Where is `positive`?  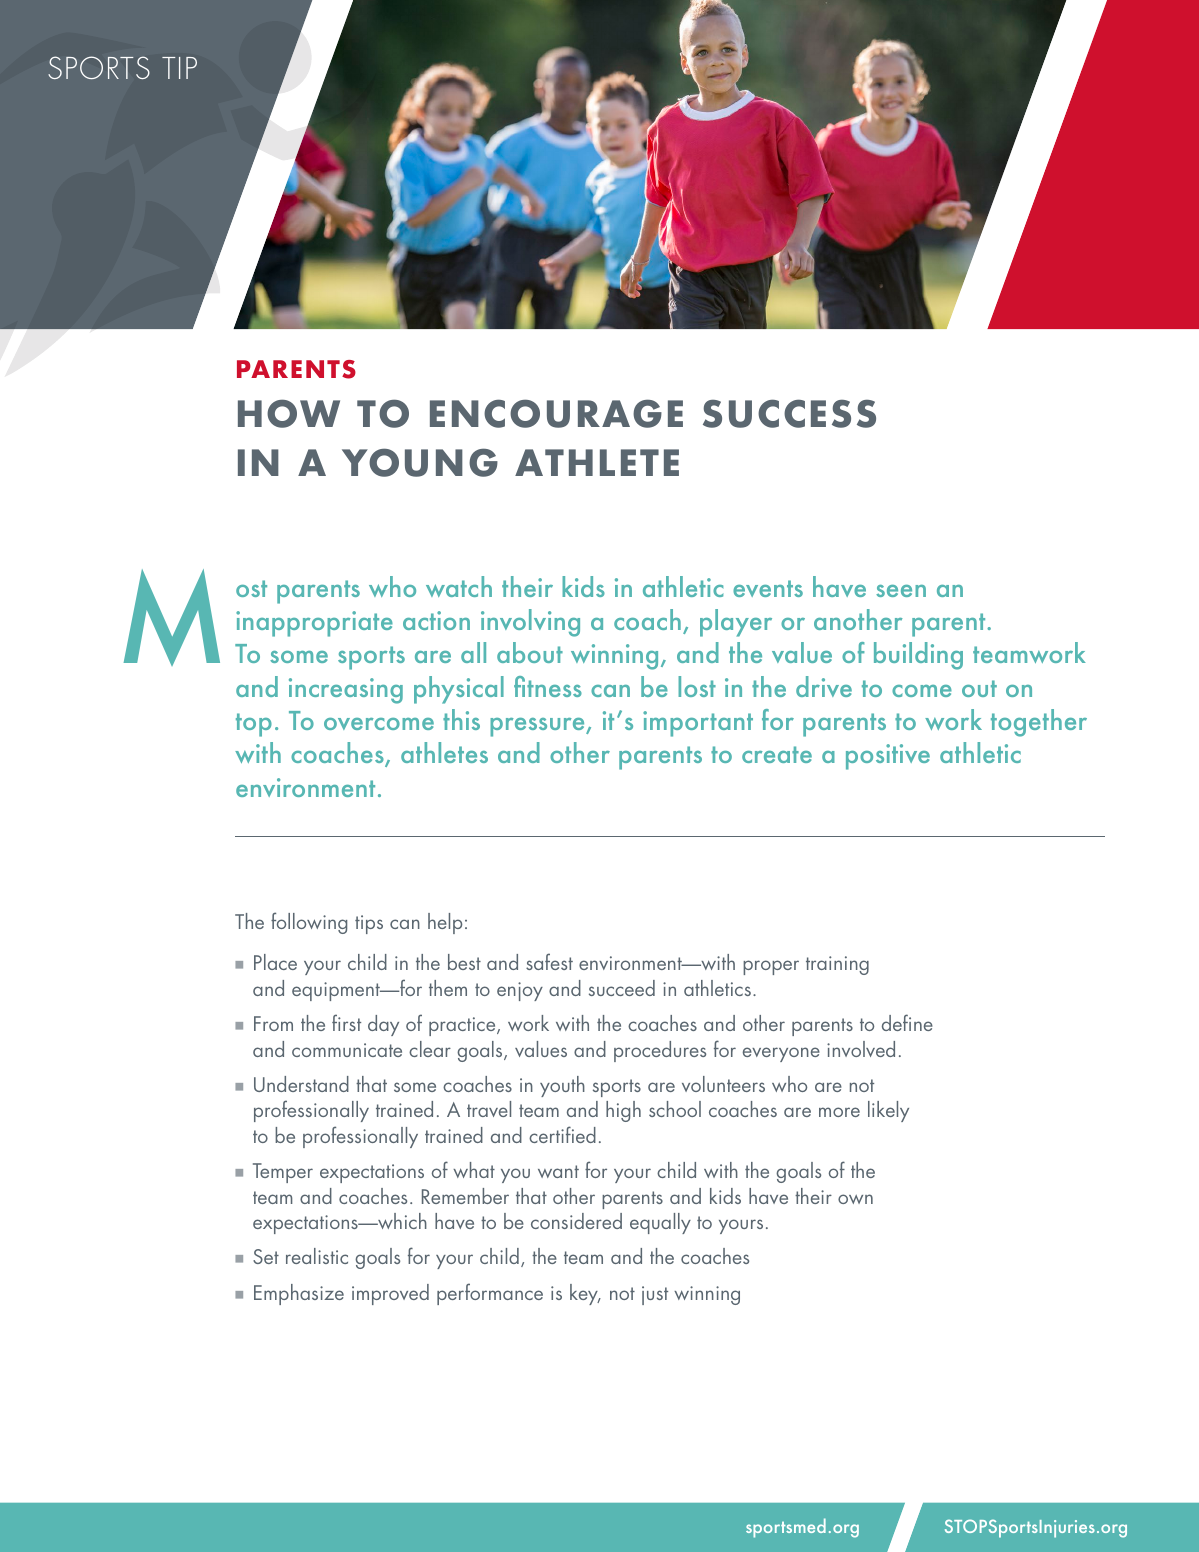
positive is located at coordinates (888, 757).
